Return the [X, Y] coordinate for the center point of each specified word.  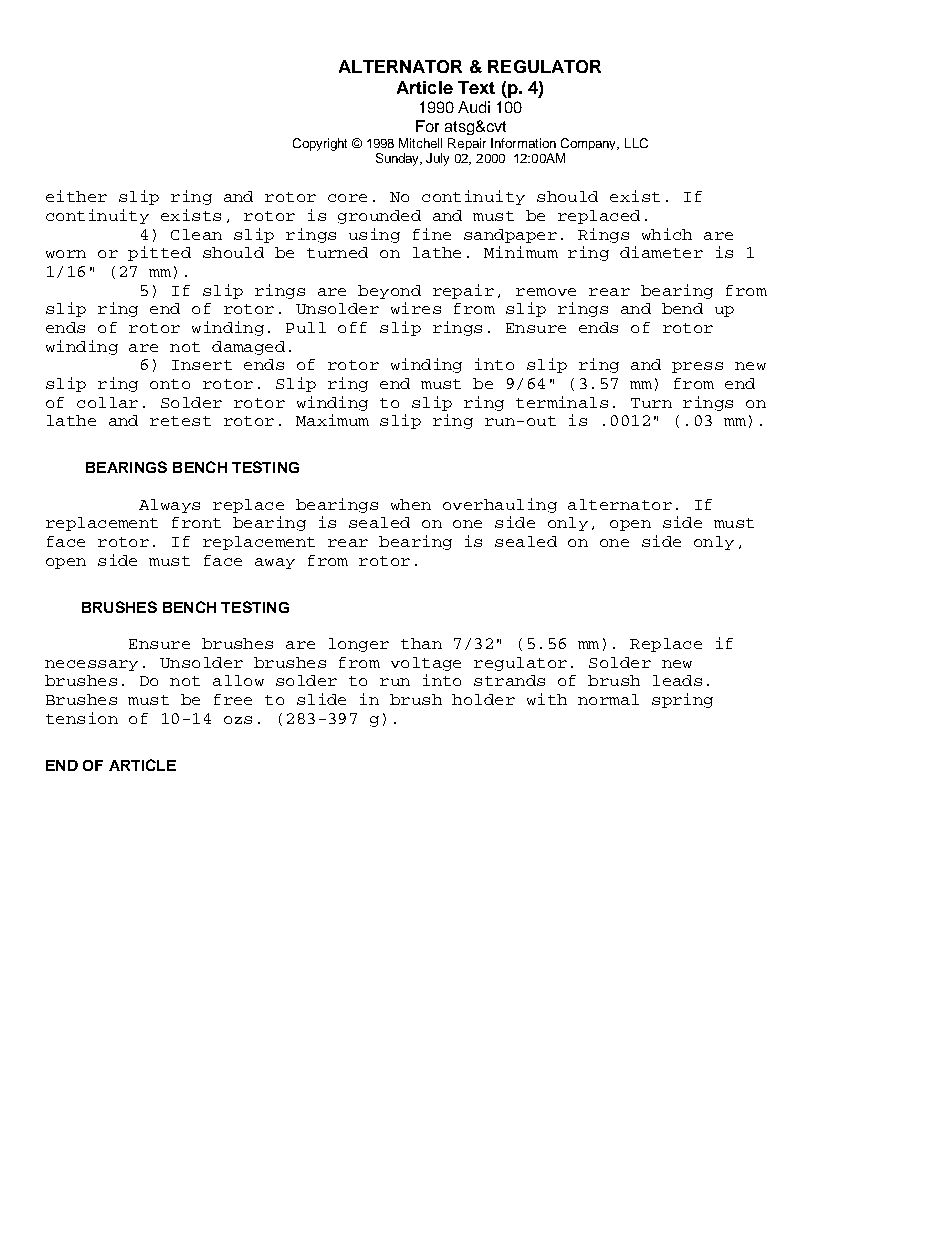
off [352, 327]
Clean [196, 234]
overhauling [500, 505]
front [196, 522]
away [275, 563]
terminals [562, 402]
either [76, 196]
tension [82, 718]
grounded [379, 217]
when [411, 504]
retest [180, 421]
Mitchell [420, 143]
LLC [636, 143]
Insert [202, 365]
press [697, 367]
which [667, 234]
